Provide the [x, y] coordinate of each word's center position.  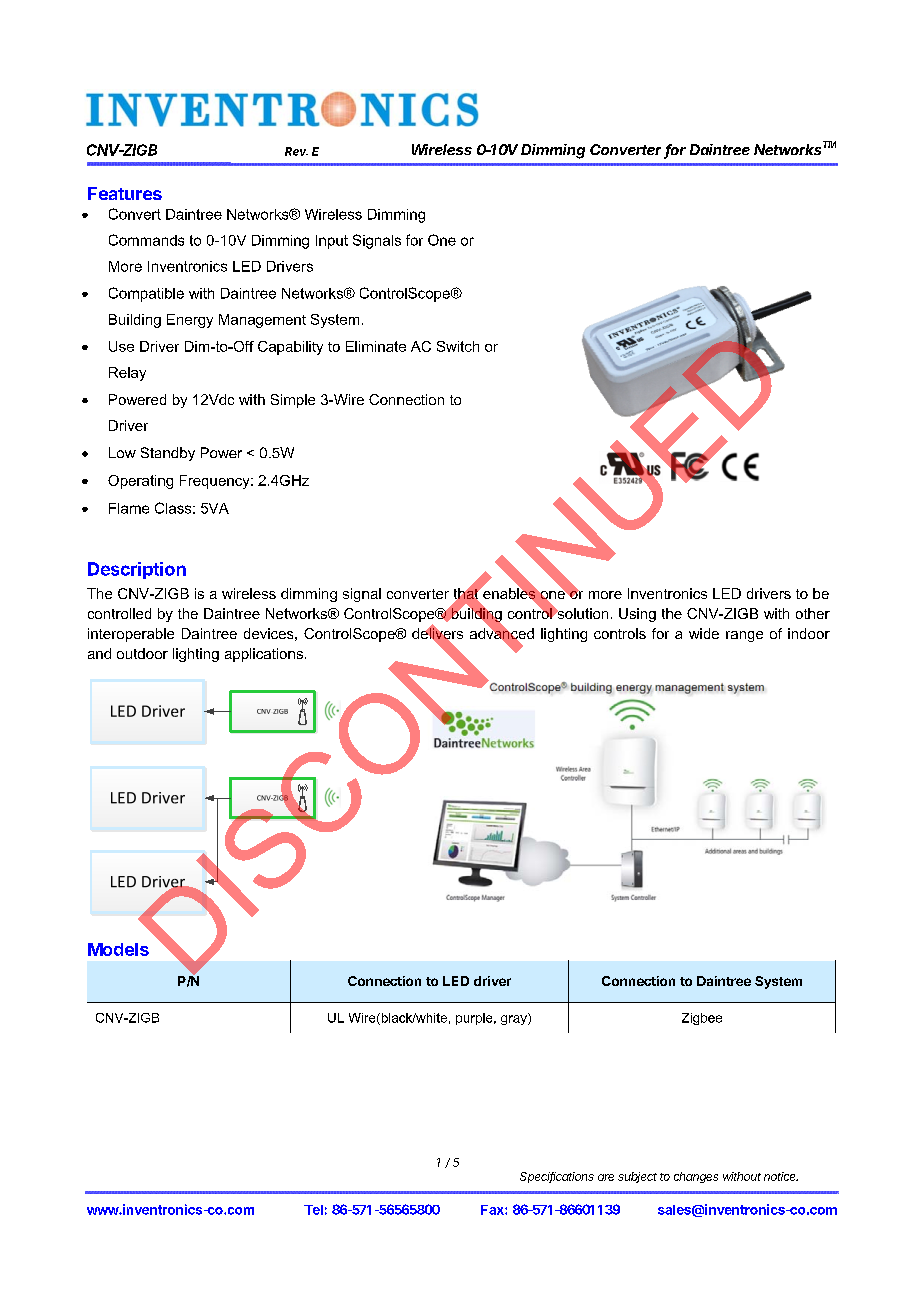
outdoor [142, 653]
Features [125, 193]
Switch [458, 346]
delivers [437, 634]
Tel [313, 1210]
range [744, 636]
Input [332, 242]
